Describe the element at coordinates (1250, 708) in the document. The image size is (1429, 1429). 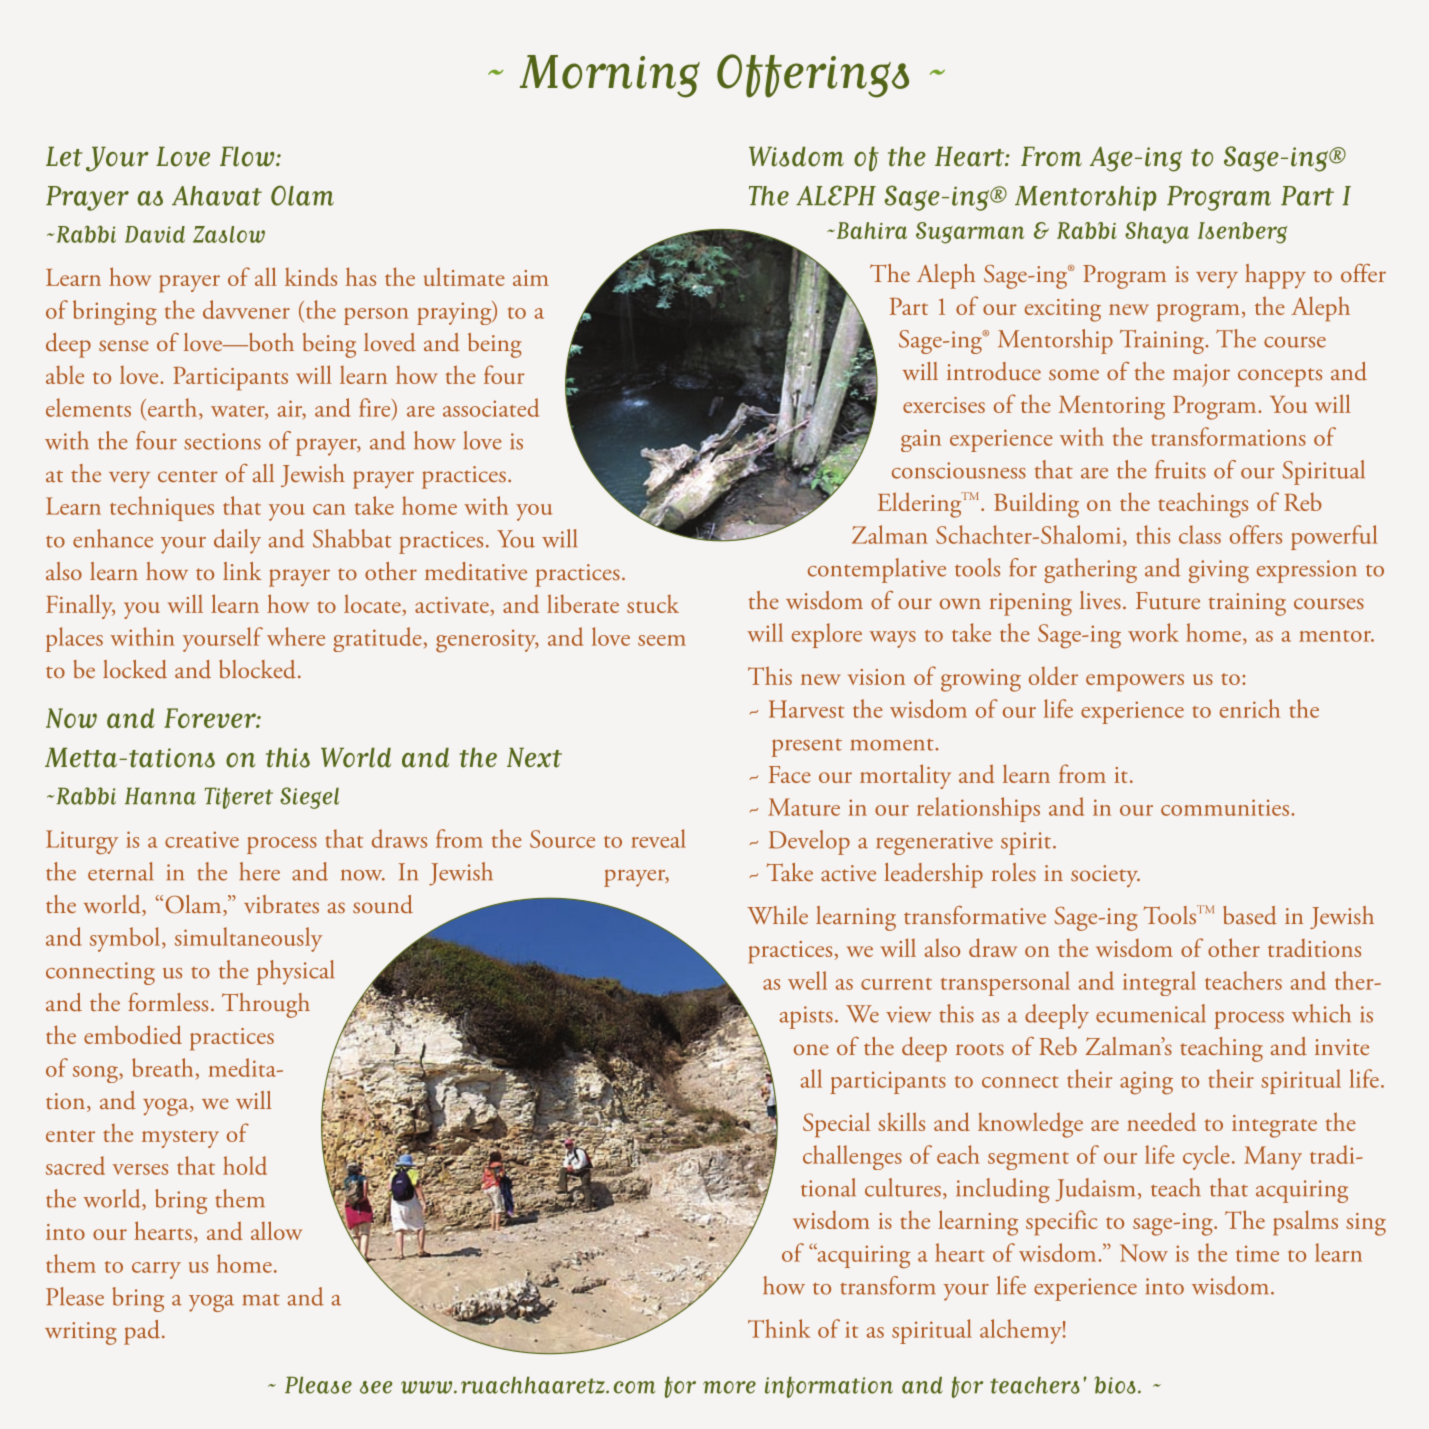
I see `enrich` at that location.
